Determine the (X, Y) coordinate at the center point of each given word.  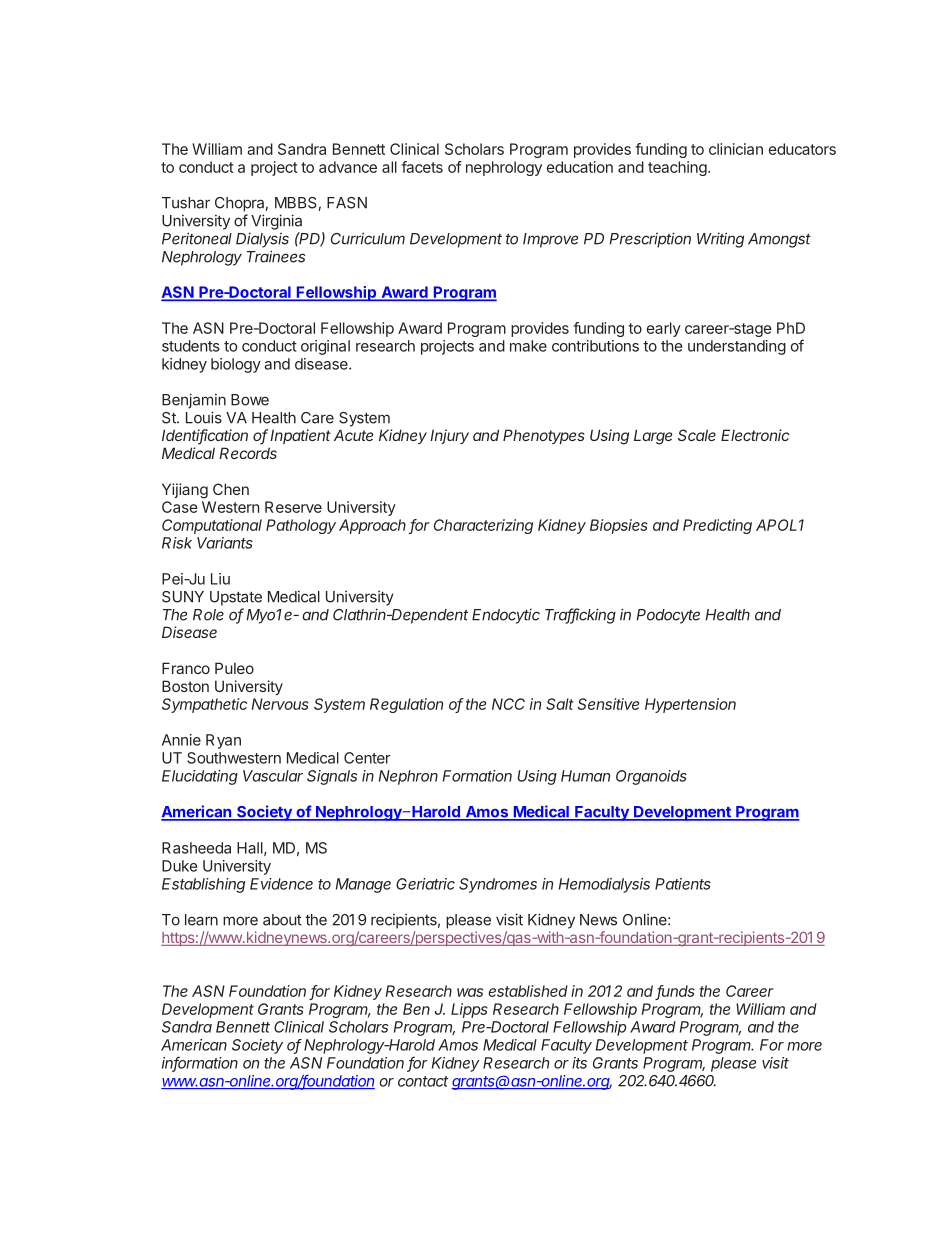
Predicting (717, 526)
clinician (736, 149)
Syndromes (498, 885)
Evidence (281, 884)
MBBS (296, 203)
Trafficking (580, 616)
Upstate (236, 598)
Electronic (755, 435)
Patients (683, 884)
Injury (449, 436)
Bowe (250, 400)
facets (422, 167)
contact (423, 1081)
